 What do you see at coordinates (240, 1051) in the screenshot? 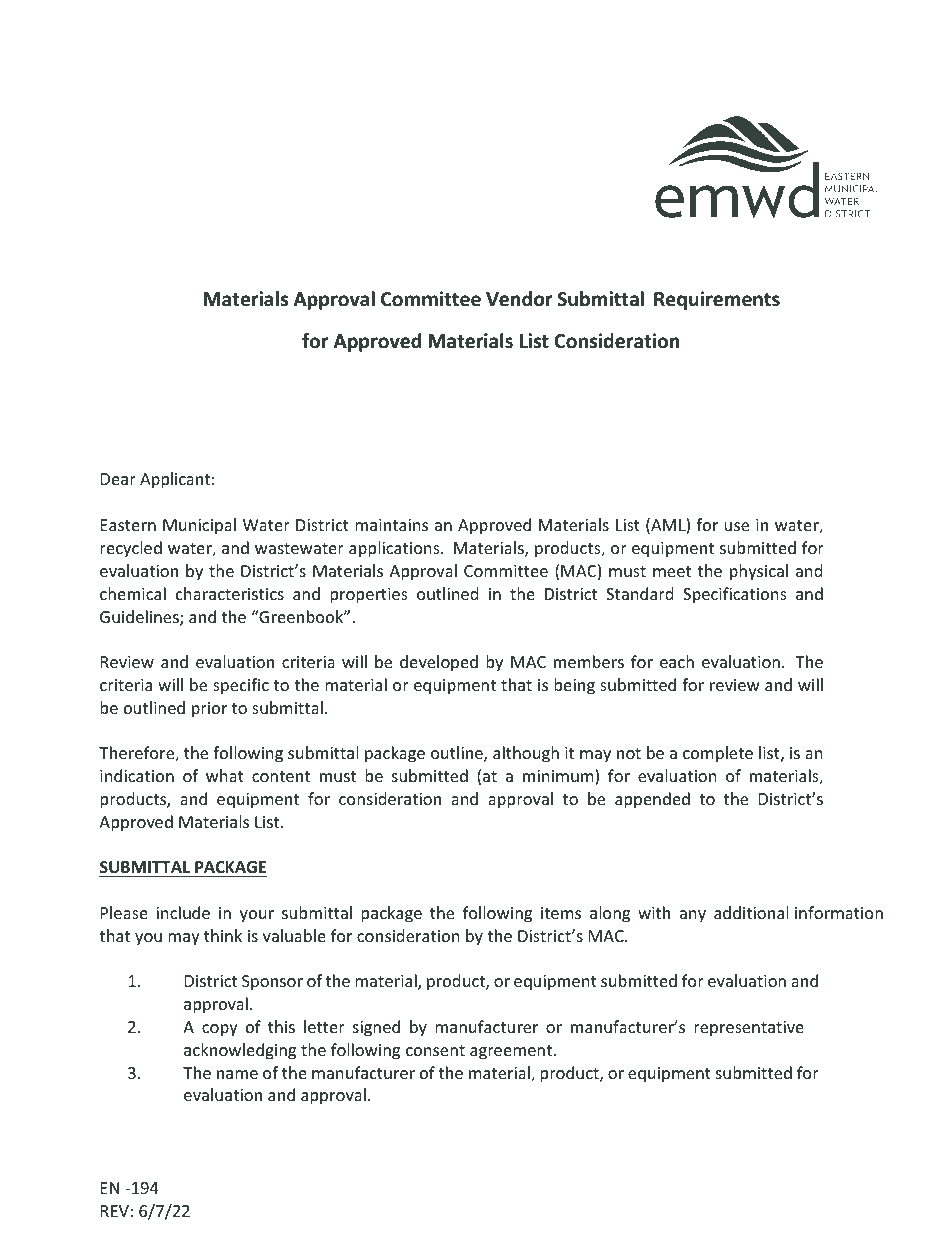
I see `acknowledging` at bounding box center [240, 1051].
